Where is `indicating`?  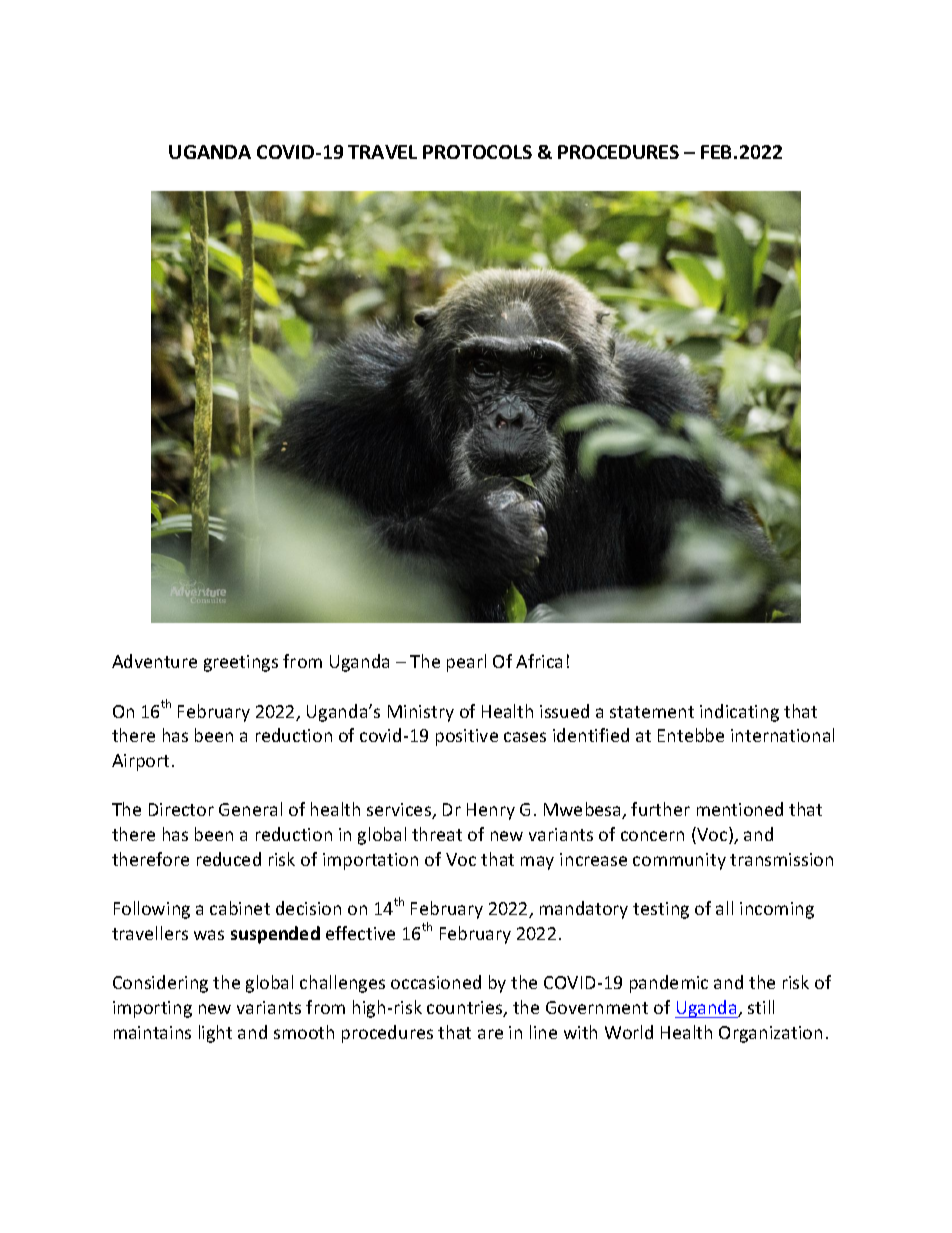 indicating is located at coordinates (739, 713).
